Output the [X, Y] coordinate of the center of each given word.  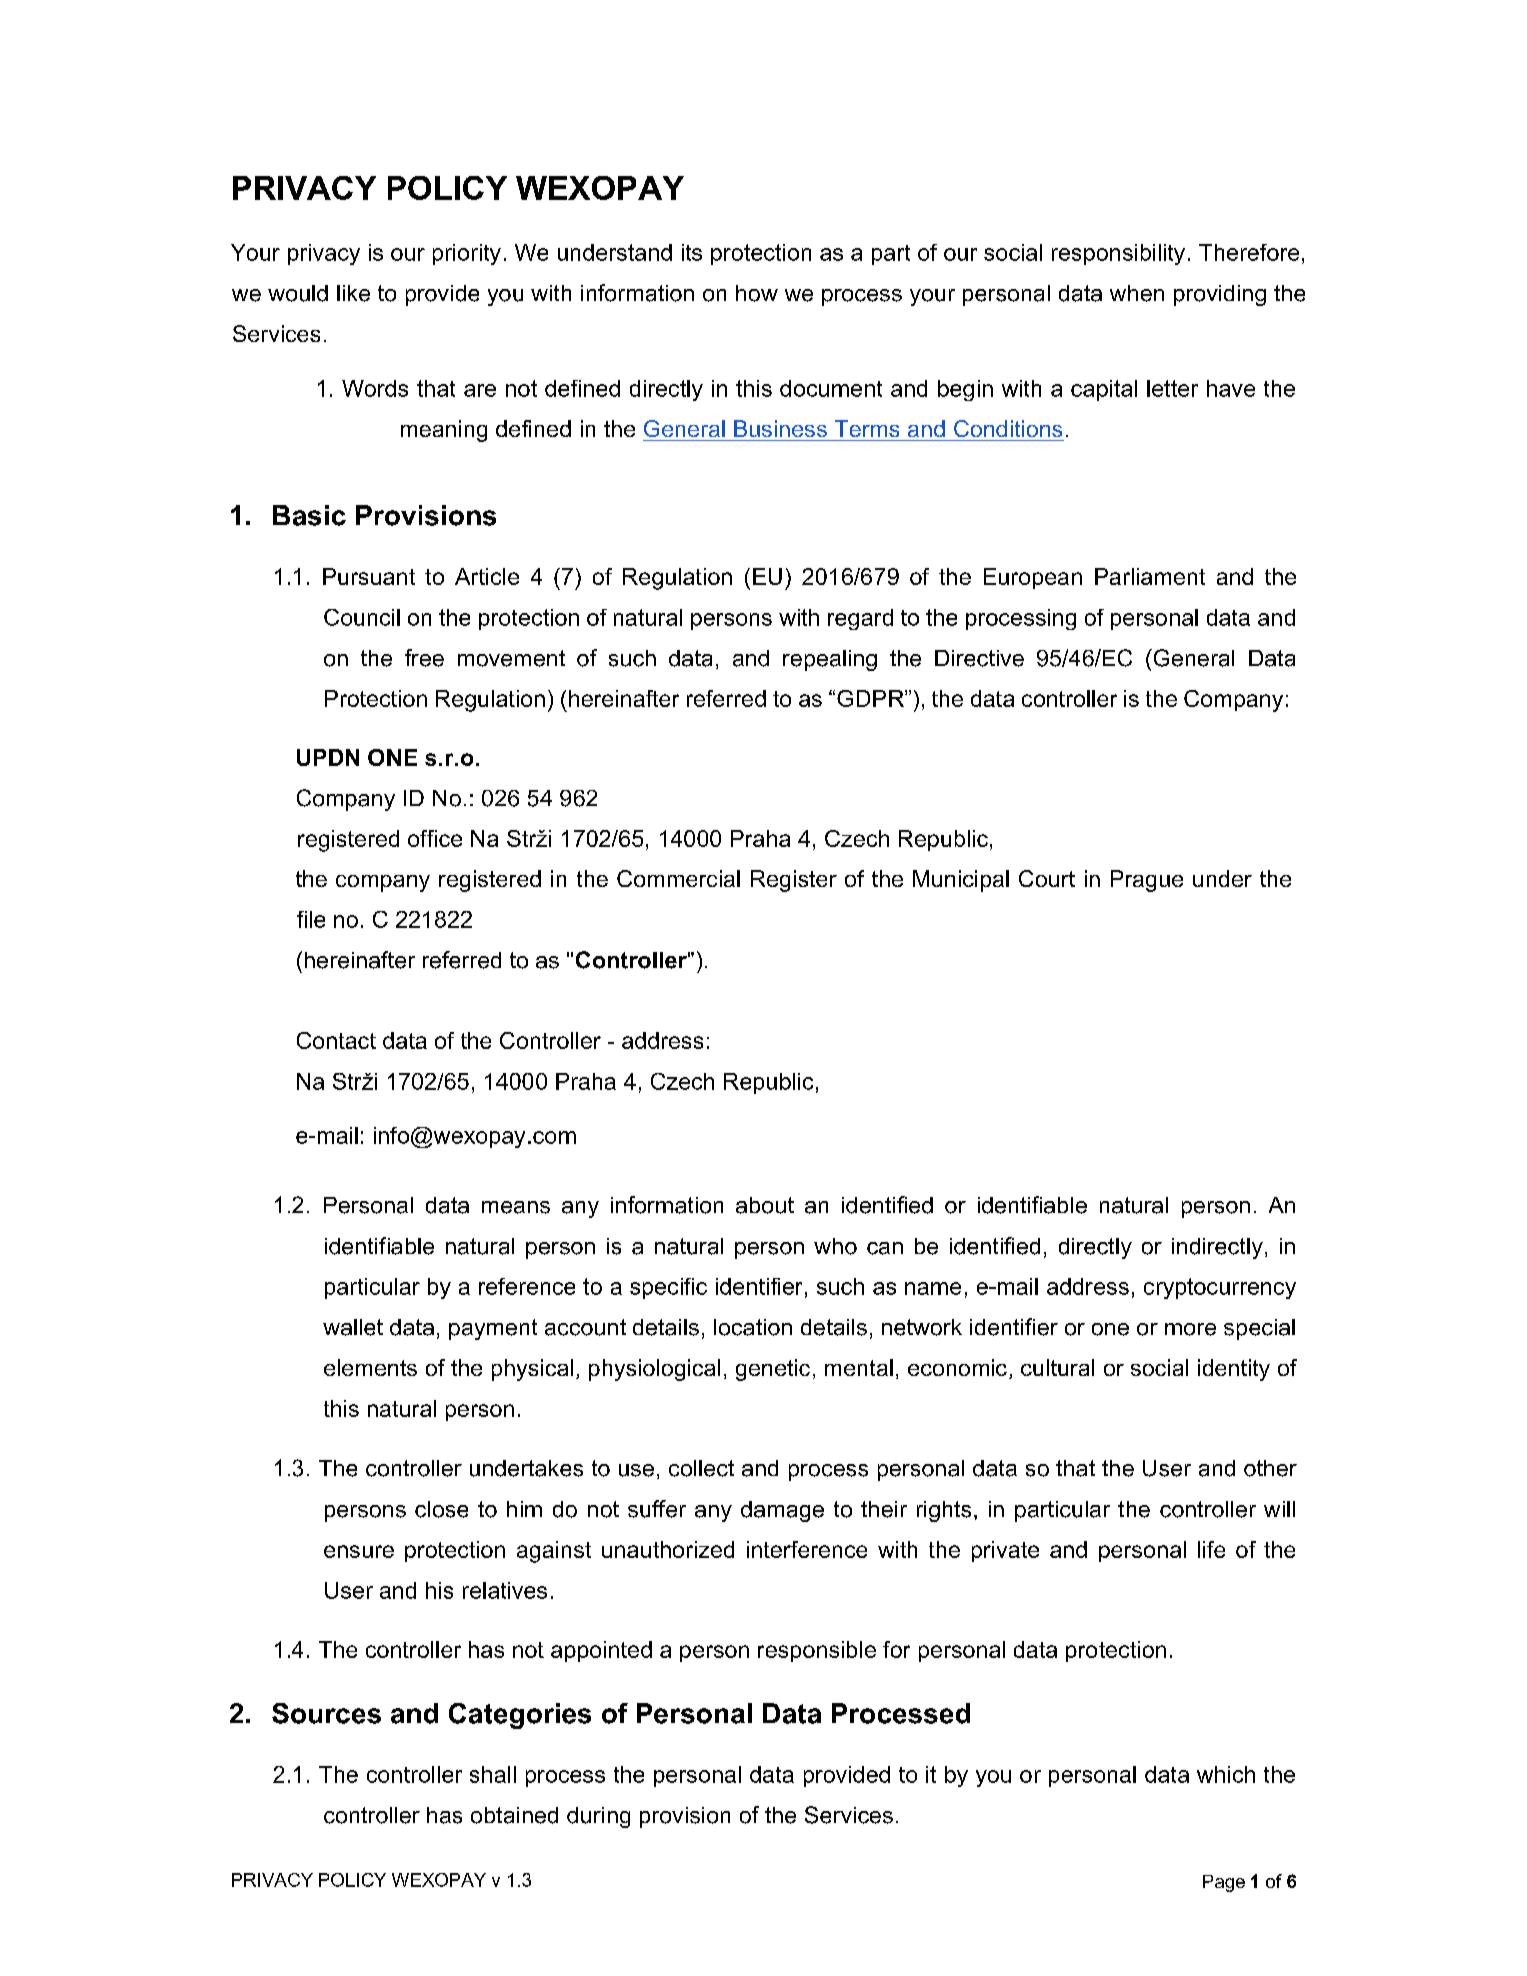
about [765, 1205]
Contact [336, 1040]
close [441, 1509]
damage [782, 1511]
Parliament [1150, 576]
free [424, 658]
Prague [1147, 881]
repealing [830, 660]
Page [1224, 1883]
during [598, 1817]
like [353, 293]
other [1270, 1468]
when [1137, 293]
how [757, 293]
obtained [514, 1815]
